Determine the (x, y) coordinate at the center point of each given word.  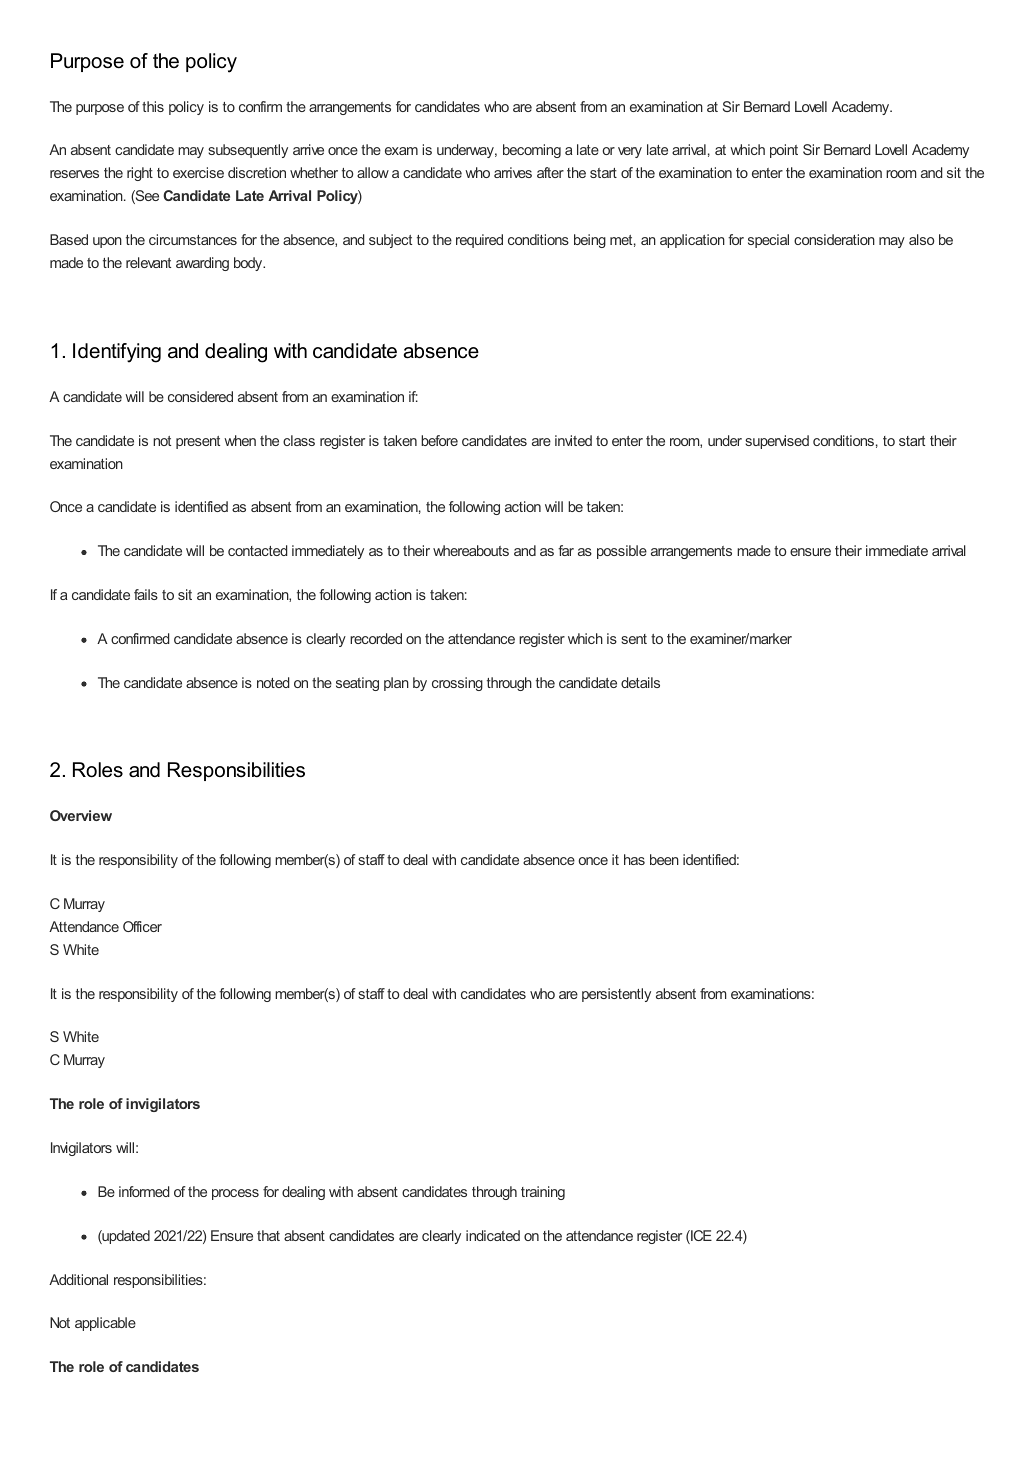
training (543, 1193)
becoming (532, 151)
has (634, 859)
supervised (777, 442)
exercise (198, 172)
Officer (142, 926)
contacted (258, 550)
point (784, 151)
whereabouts (471, 550)
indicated (493, 1235)
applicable (105, 1324)
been (664, 859)
